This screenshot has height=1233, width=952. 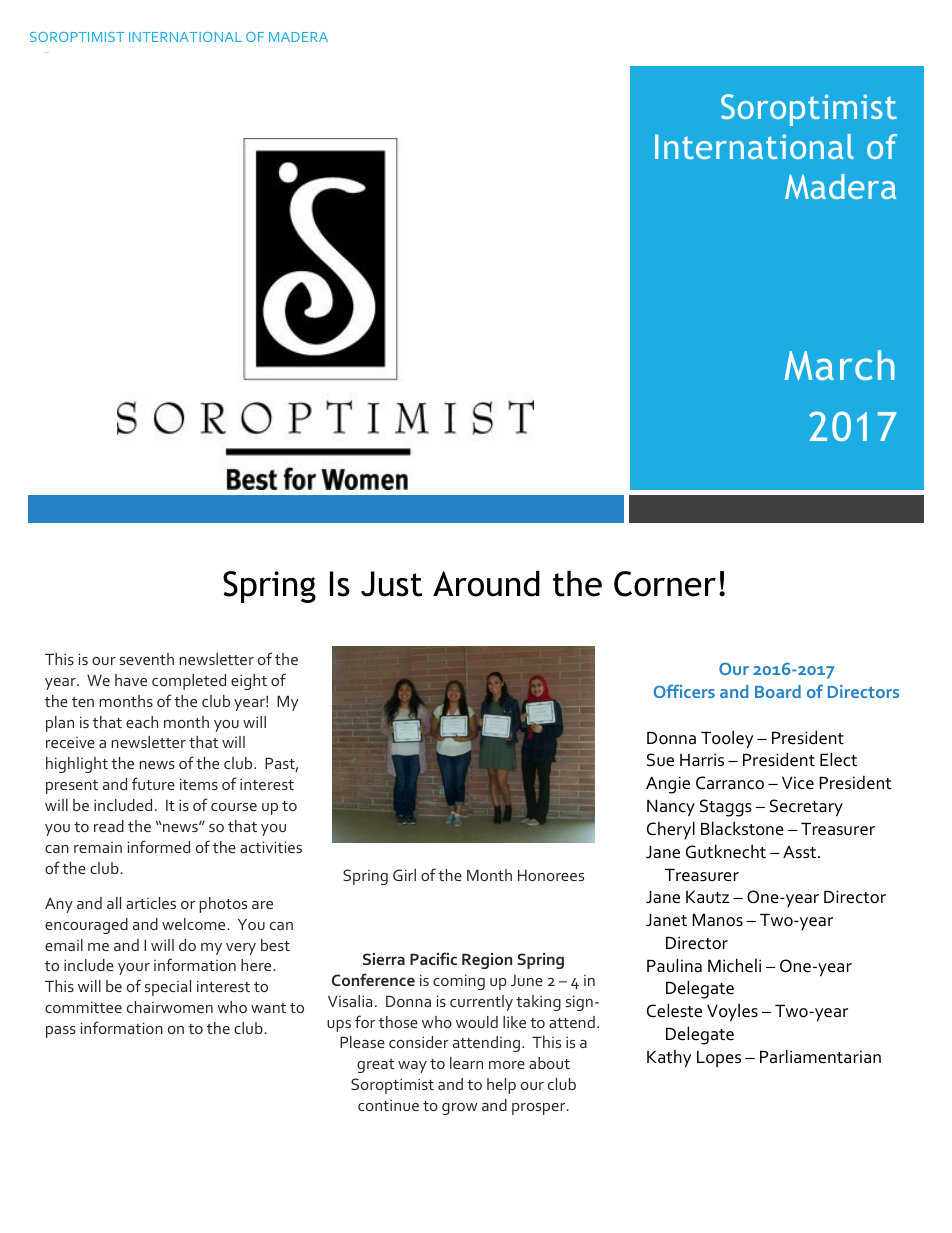 I want to click on Just, so click(x=391, y=584).
